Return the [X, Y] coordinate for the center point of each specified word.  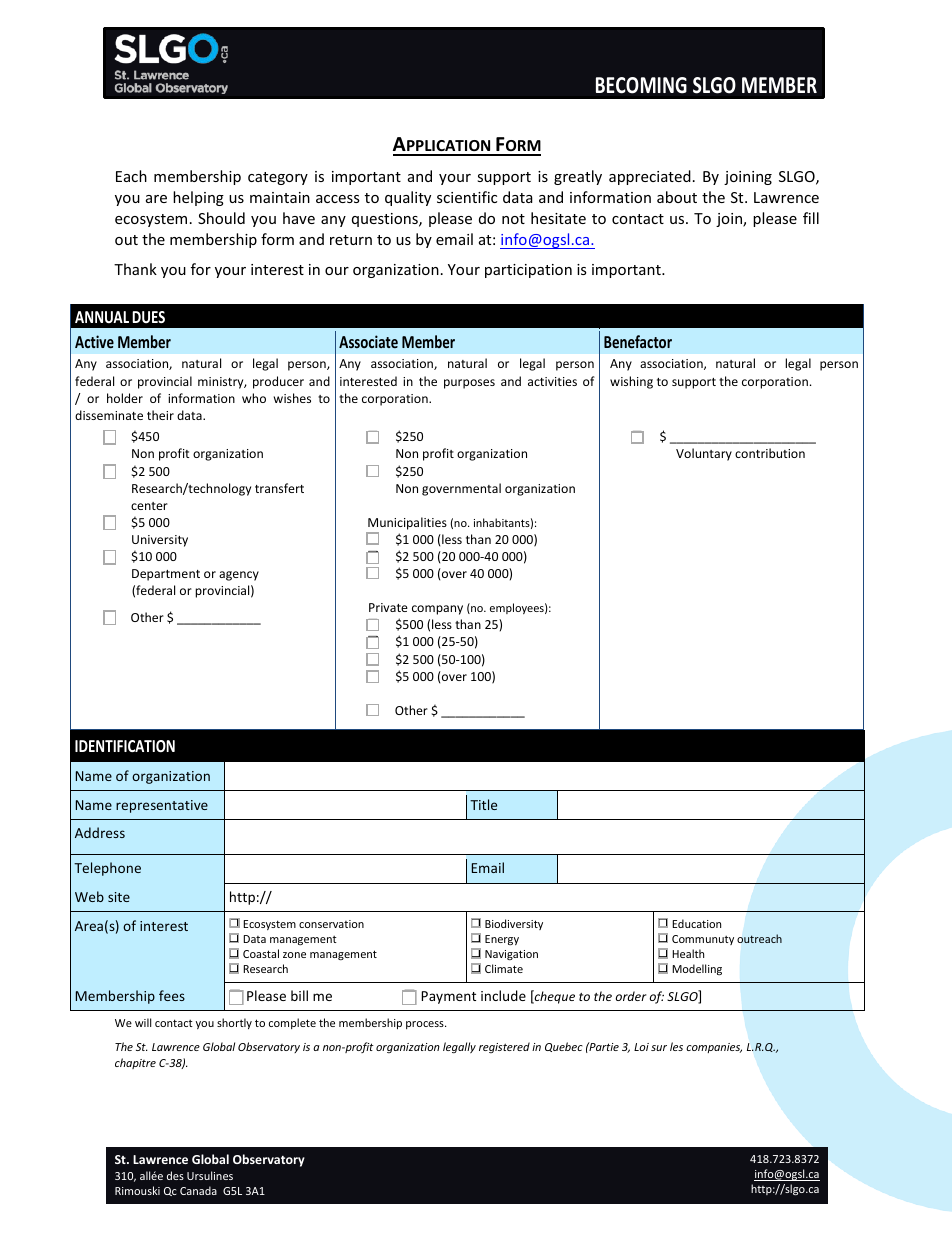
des [175, 1175]
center [149, 506]
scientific [467, 197]
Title [483, 804]
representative [162, 806]
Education [696, 923]
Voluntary [704, 454]
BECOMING [641, 85]
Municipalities [407, 523]
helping [198, 198]
